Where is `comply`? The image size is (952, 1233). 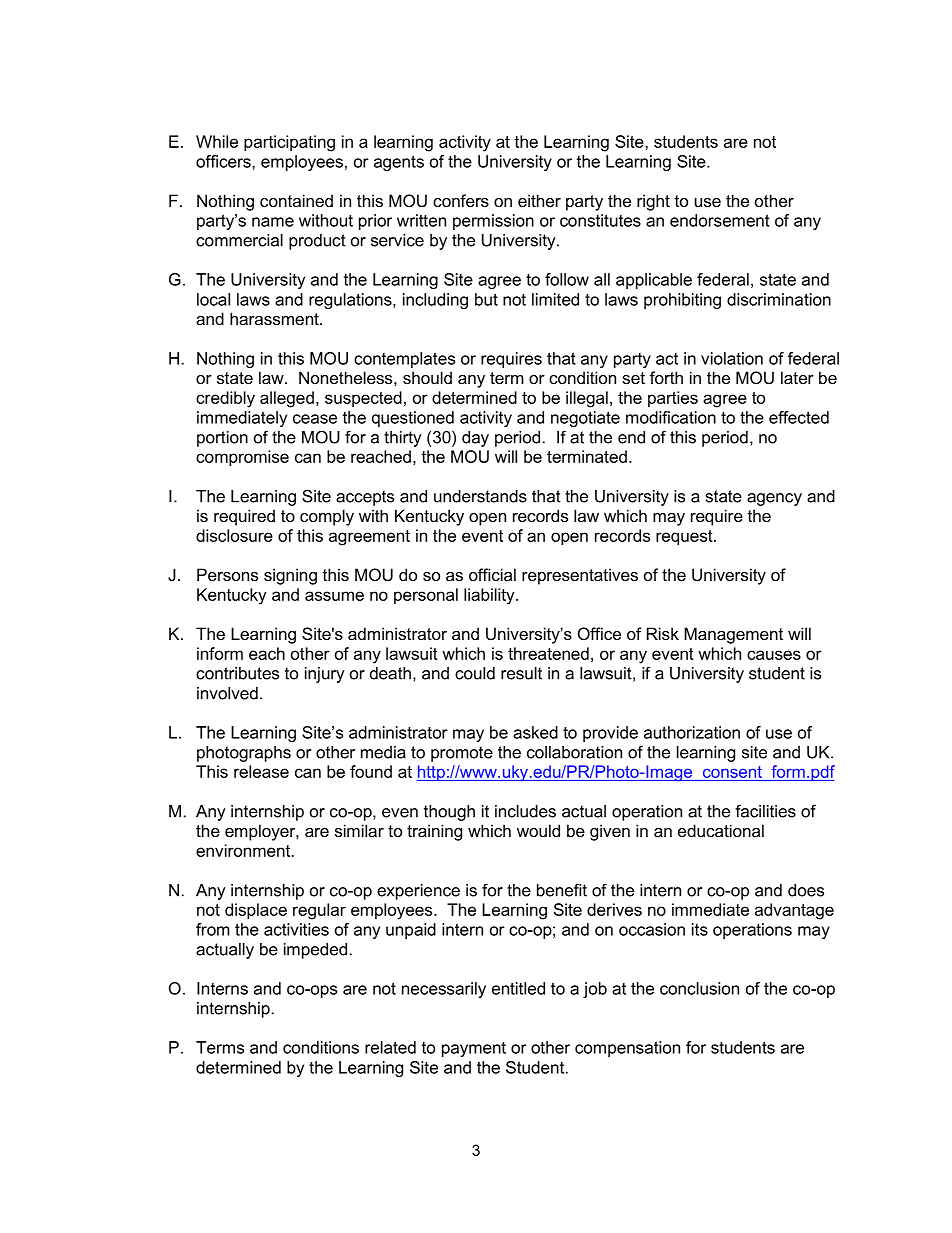 comply is located at coordinates (327, 517).
